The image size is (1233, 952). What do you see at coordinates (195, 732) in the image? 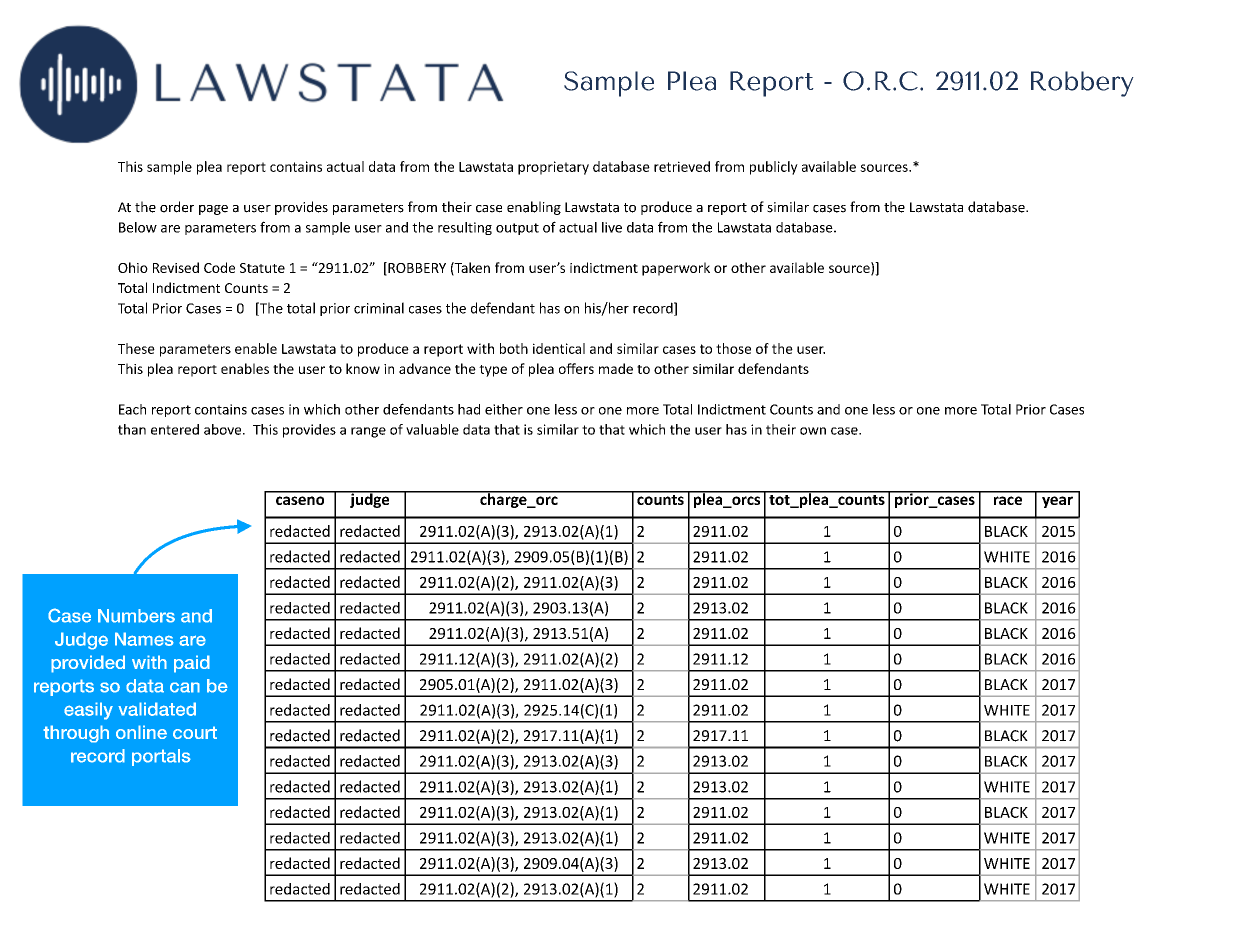
I see `court` at bounding box center [195, 732].
